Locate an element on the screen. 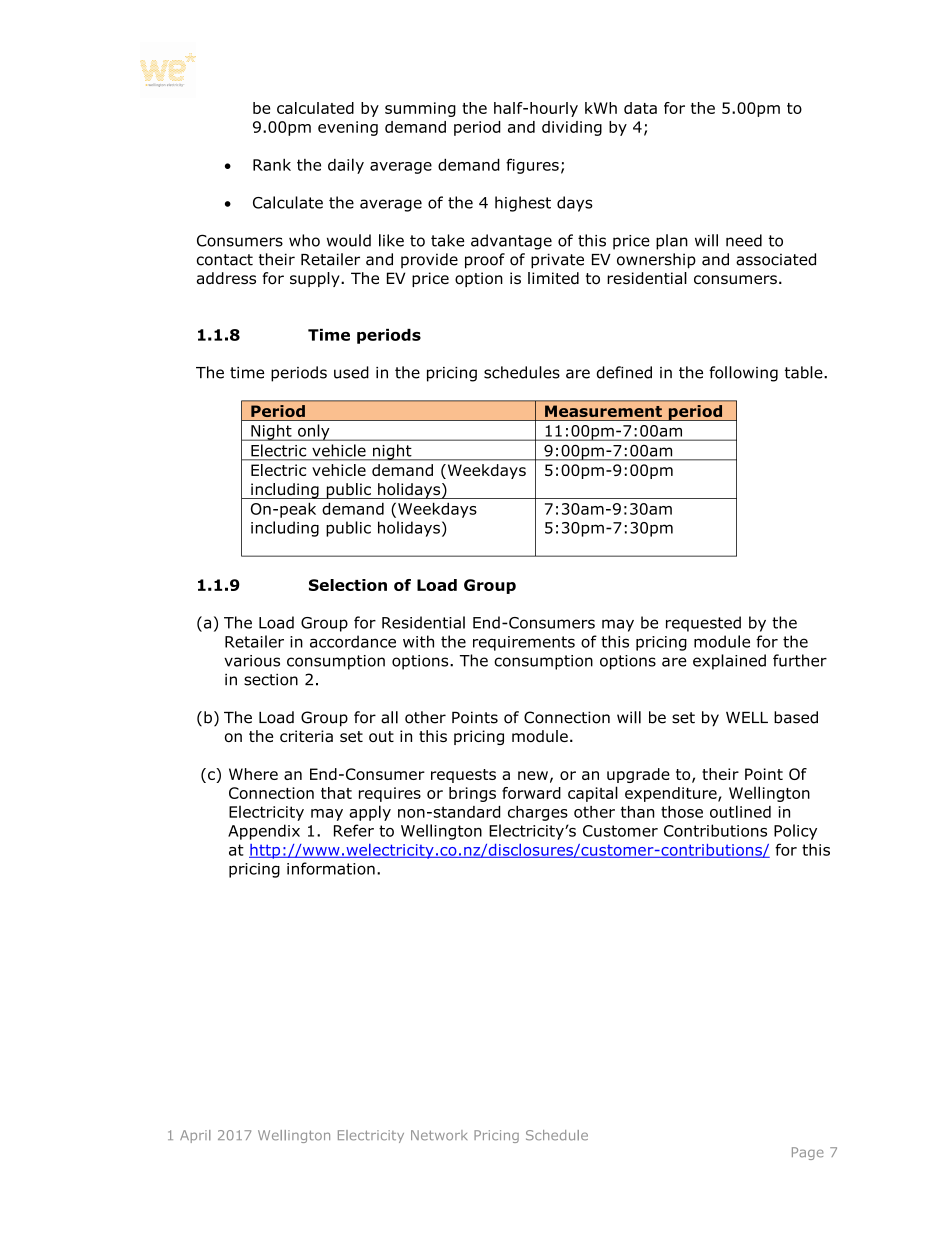  April is located at coordinates (195, 1136).
